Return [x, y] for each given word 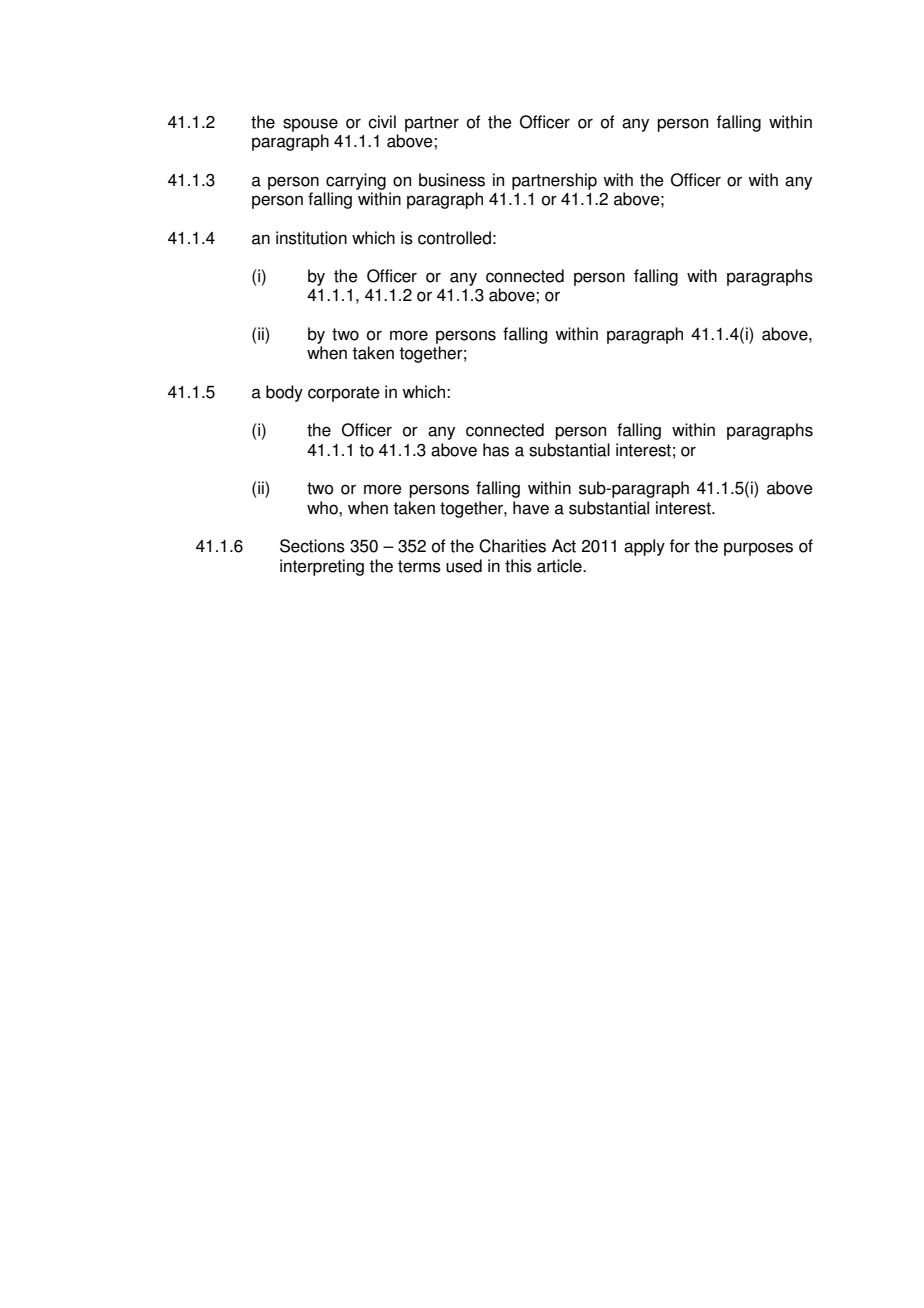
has [496, 450]
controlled [454, 238]
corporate [344, 394]
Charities [512, 546]
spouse [310, 125]
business [452, 180]
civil [382, 122]
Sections [312, 546]
